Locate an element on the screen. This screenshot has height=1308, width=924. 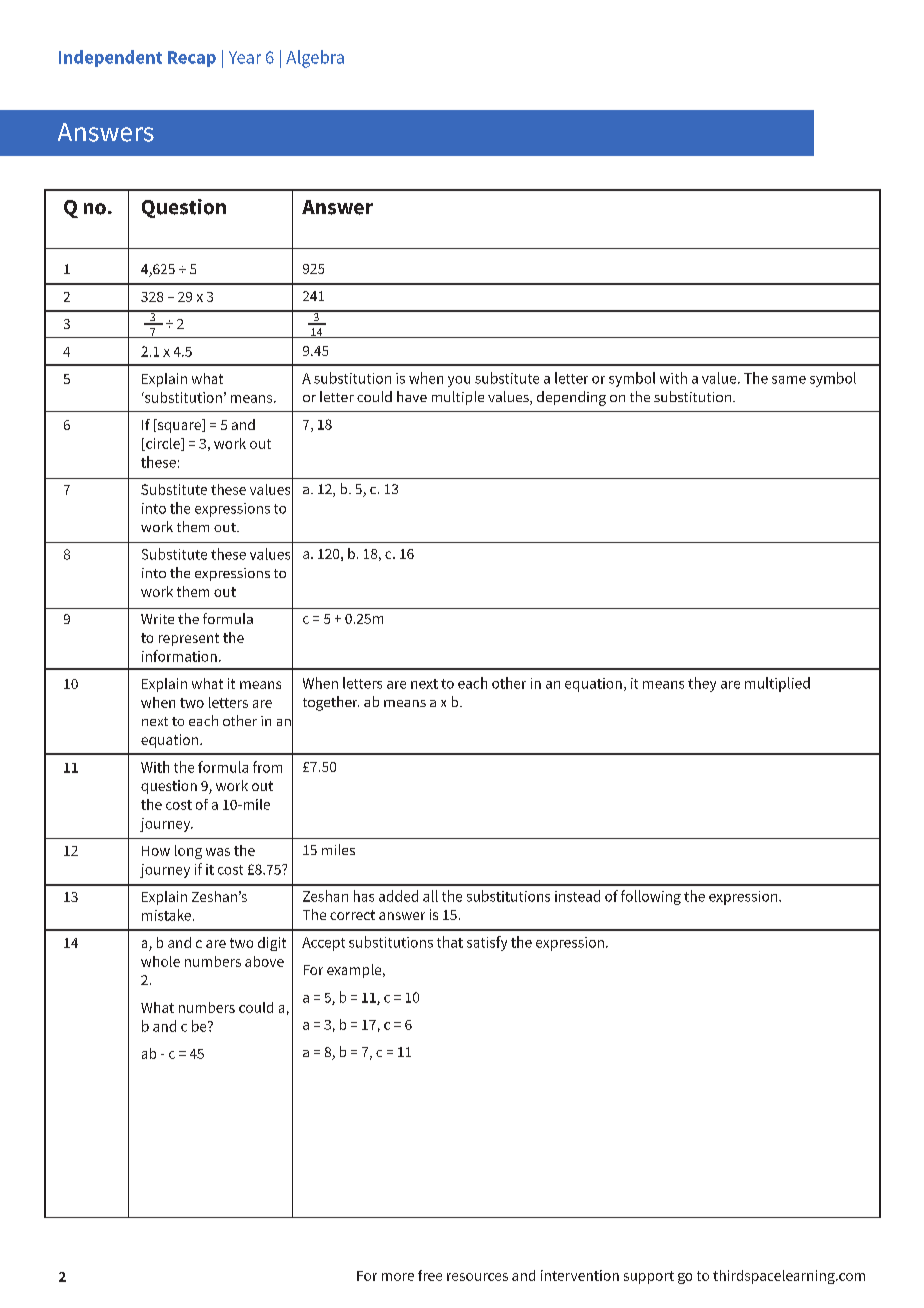
all is located at coordinates (430, 896).
